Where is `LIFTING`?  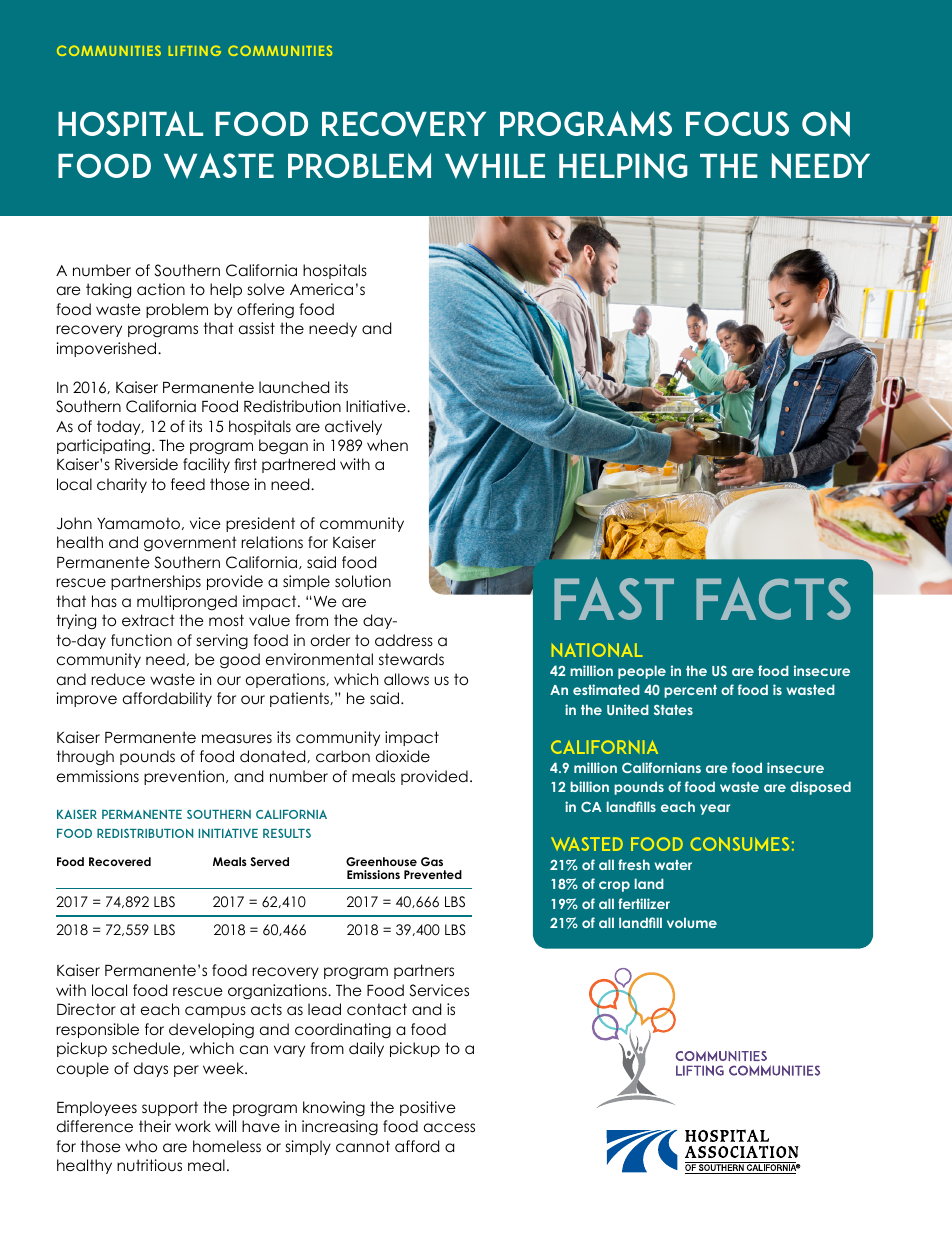 LIFTING is located at coordinates (195, 50).
